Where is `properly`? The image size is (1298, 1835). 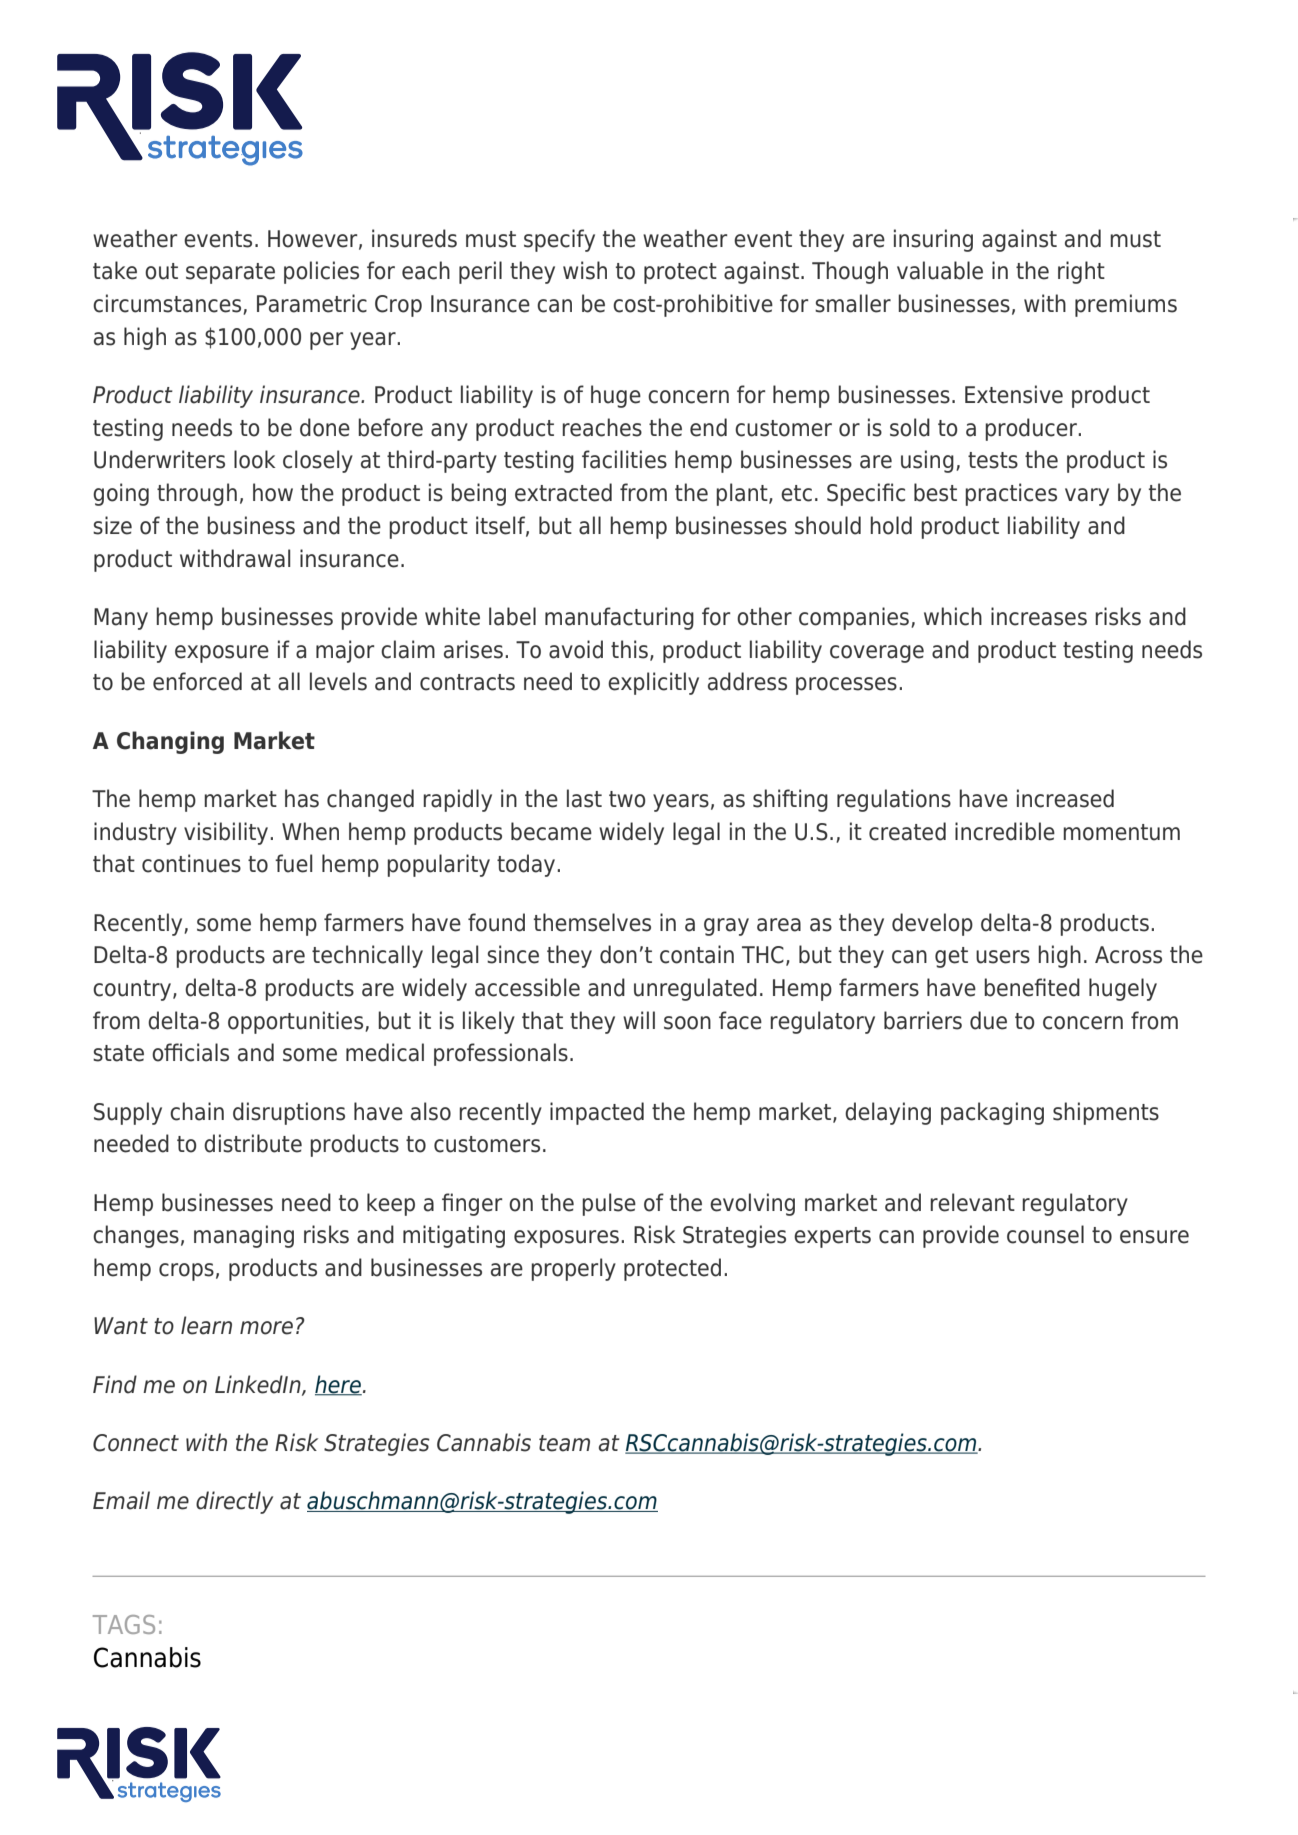 properly is located at coordinates (573, 1269).
